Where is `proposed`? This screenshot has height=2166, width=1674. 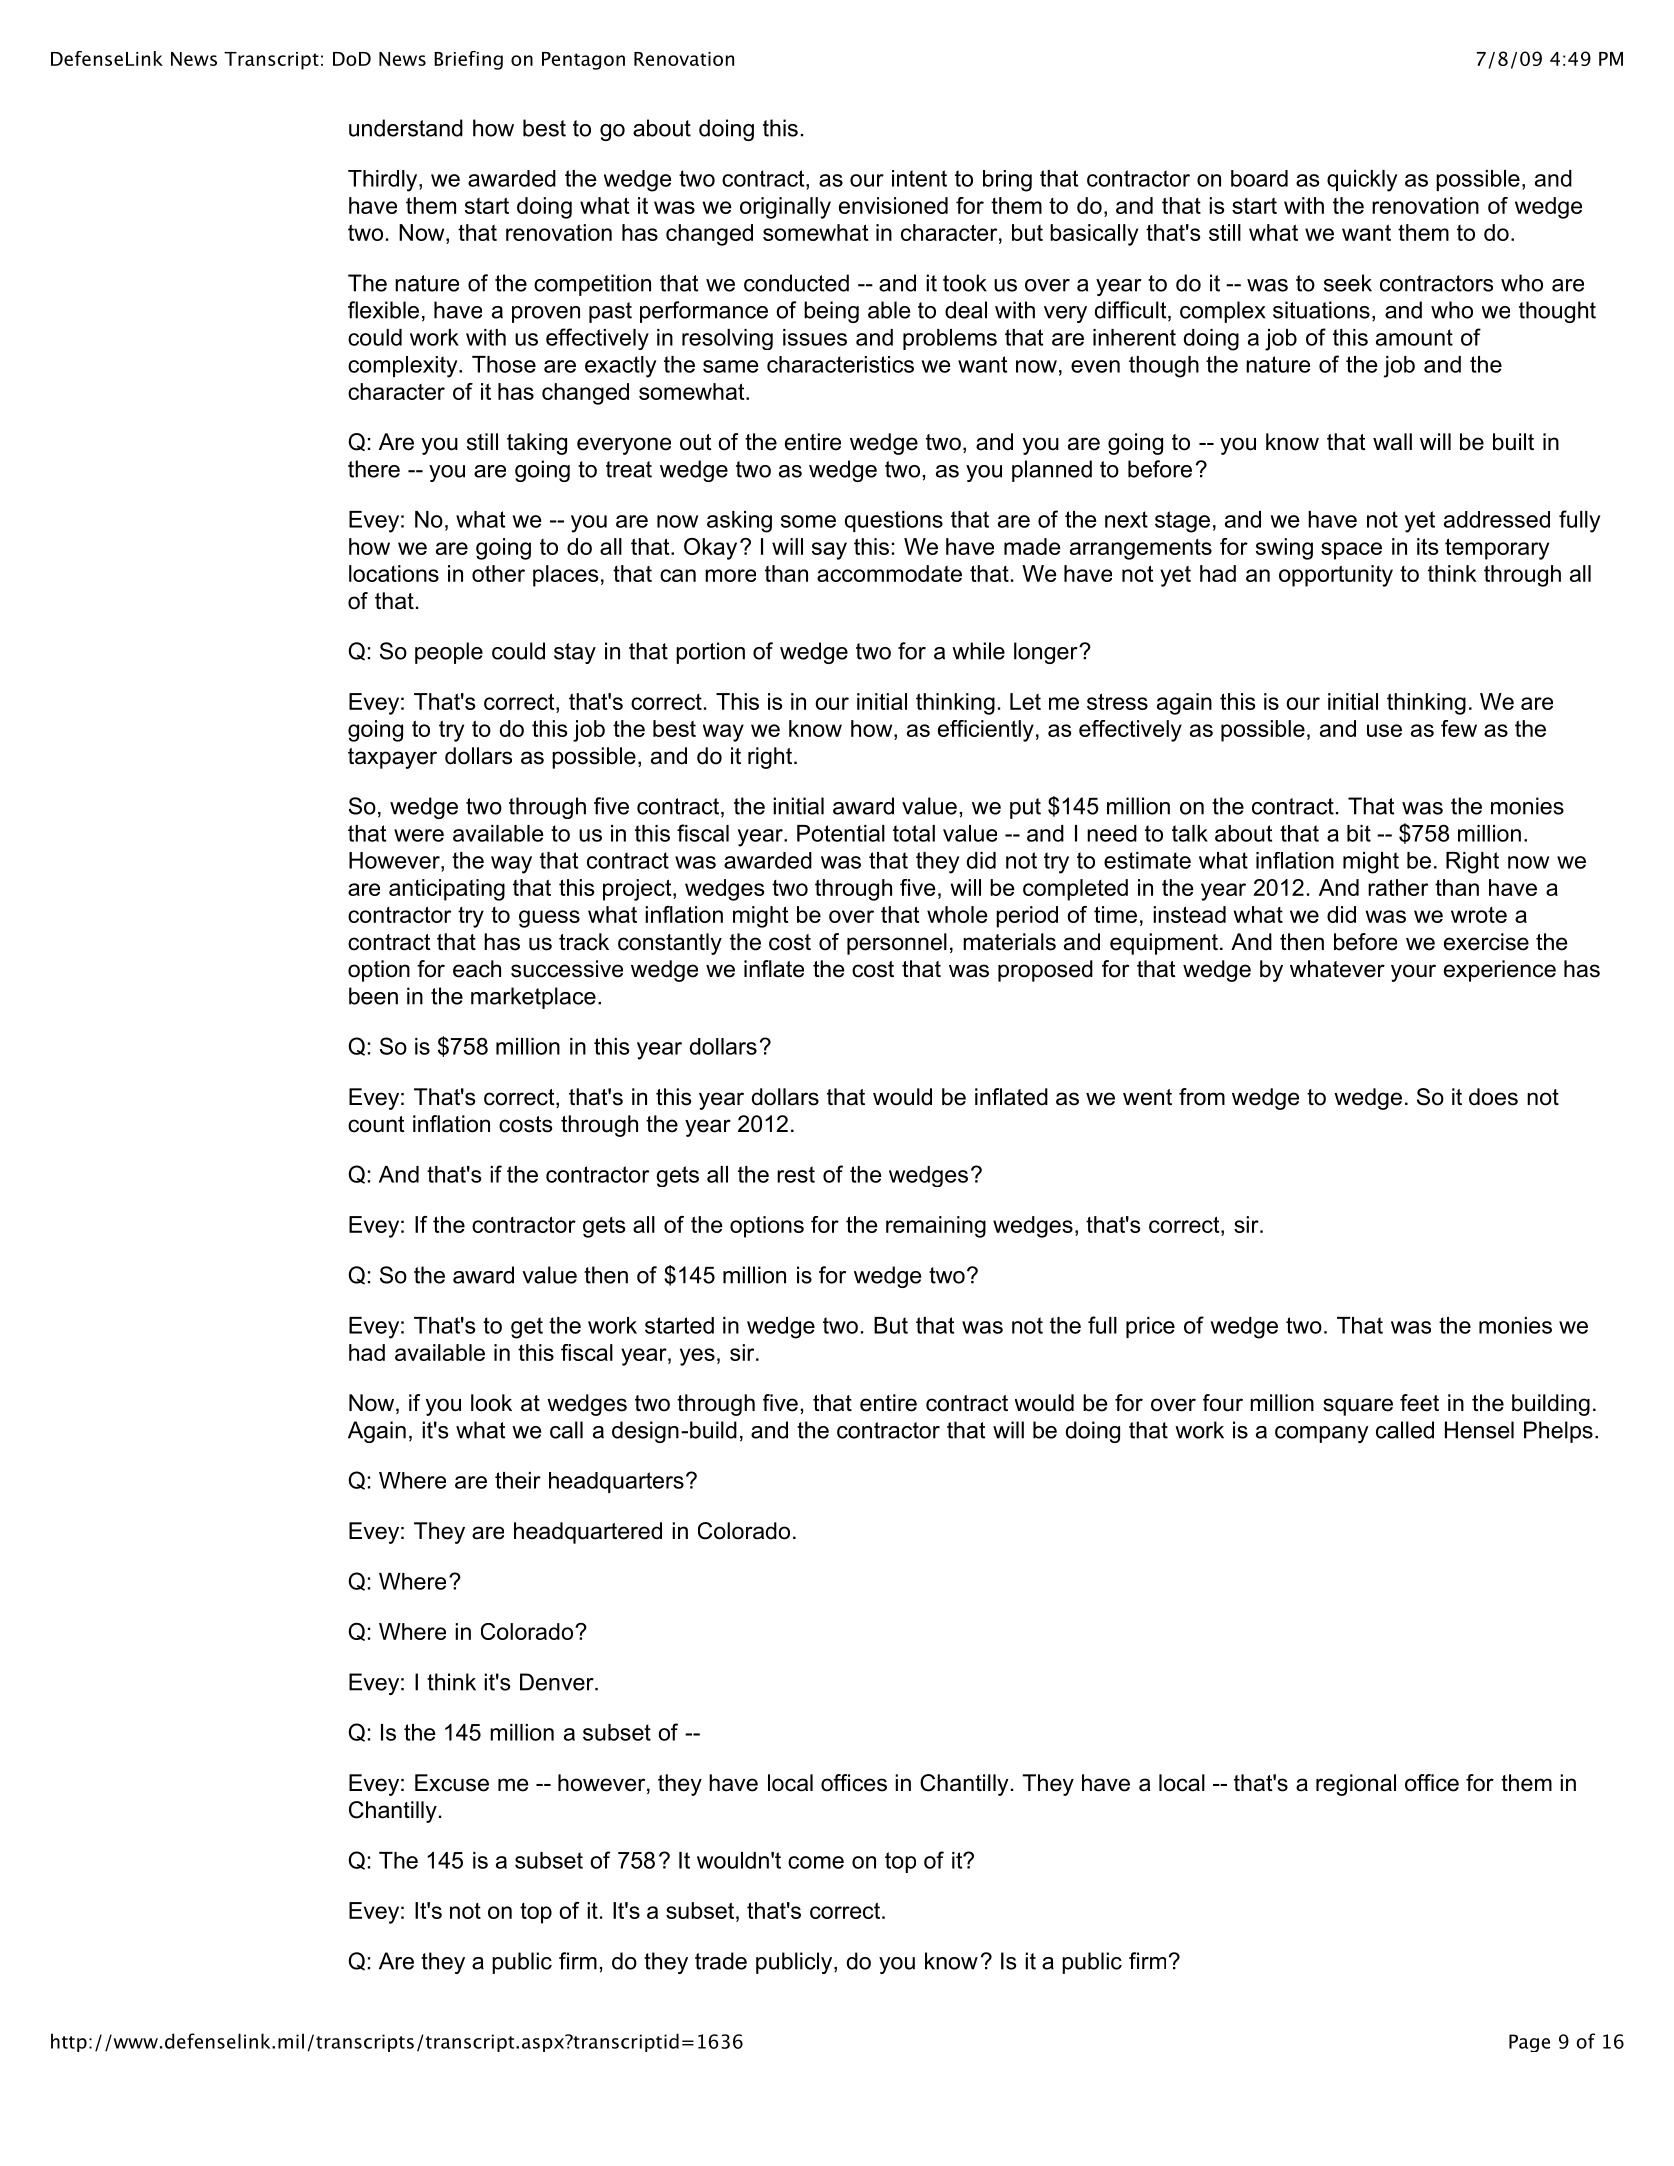
proposed is located at coordinates (1045, 971).
